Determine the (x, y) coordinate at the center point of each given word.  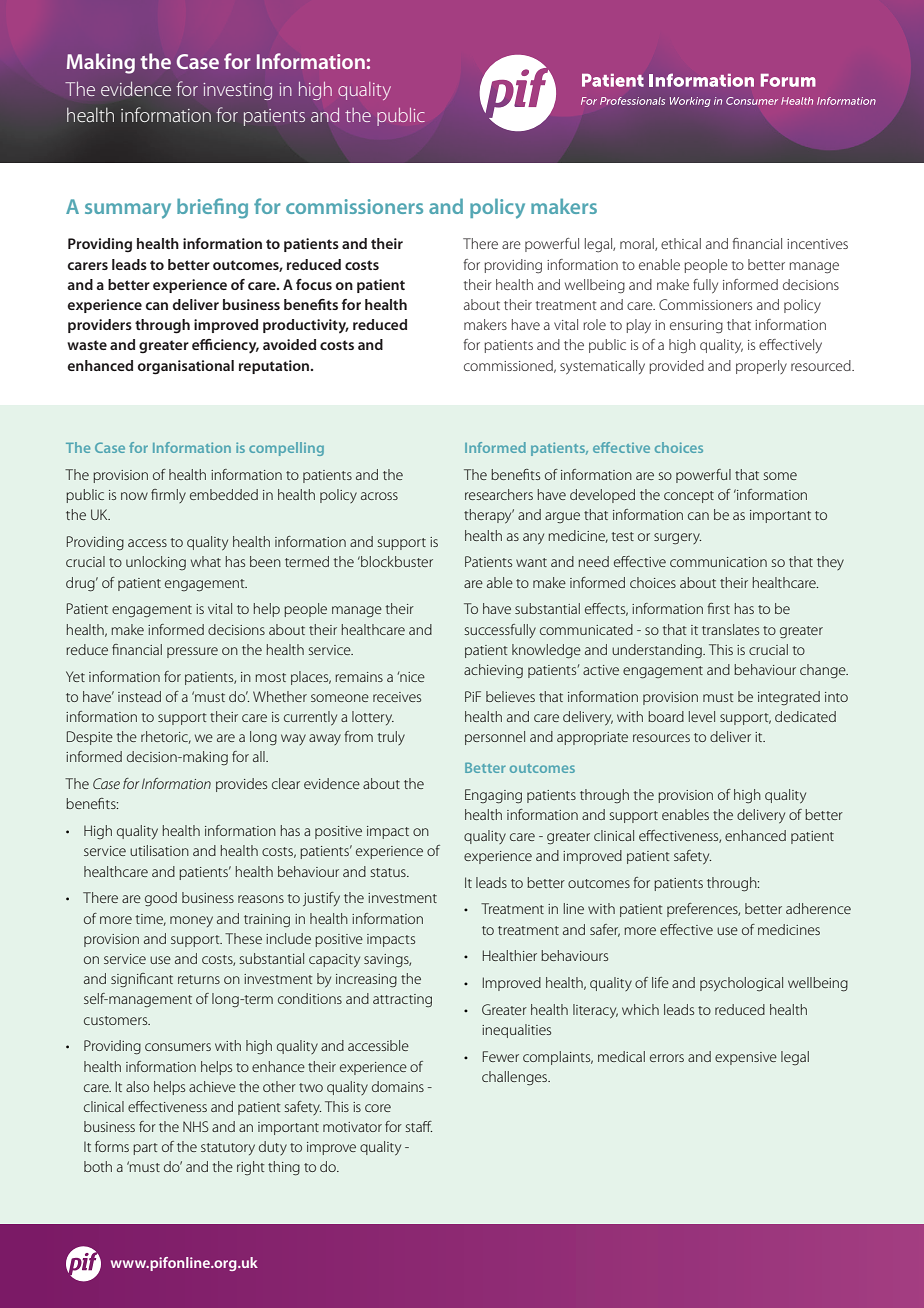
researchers (499, 494)
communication (718, 562)
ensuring (696, 327)
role (594, 324)
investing (237, 91)
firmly (168, 496)
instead (139, 696)
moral (638, 244)
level (702, 716)
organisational (186, 367)
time (151, 920)
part (145, 1149)
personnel (495, 738)
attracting (402, 1001)
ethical (681, 243)
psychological (741, 984)
